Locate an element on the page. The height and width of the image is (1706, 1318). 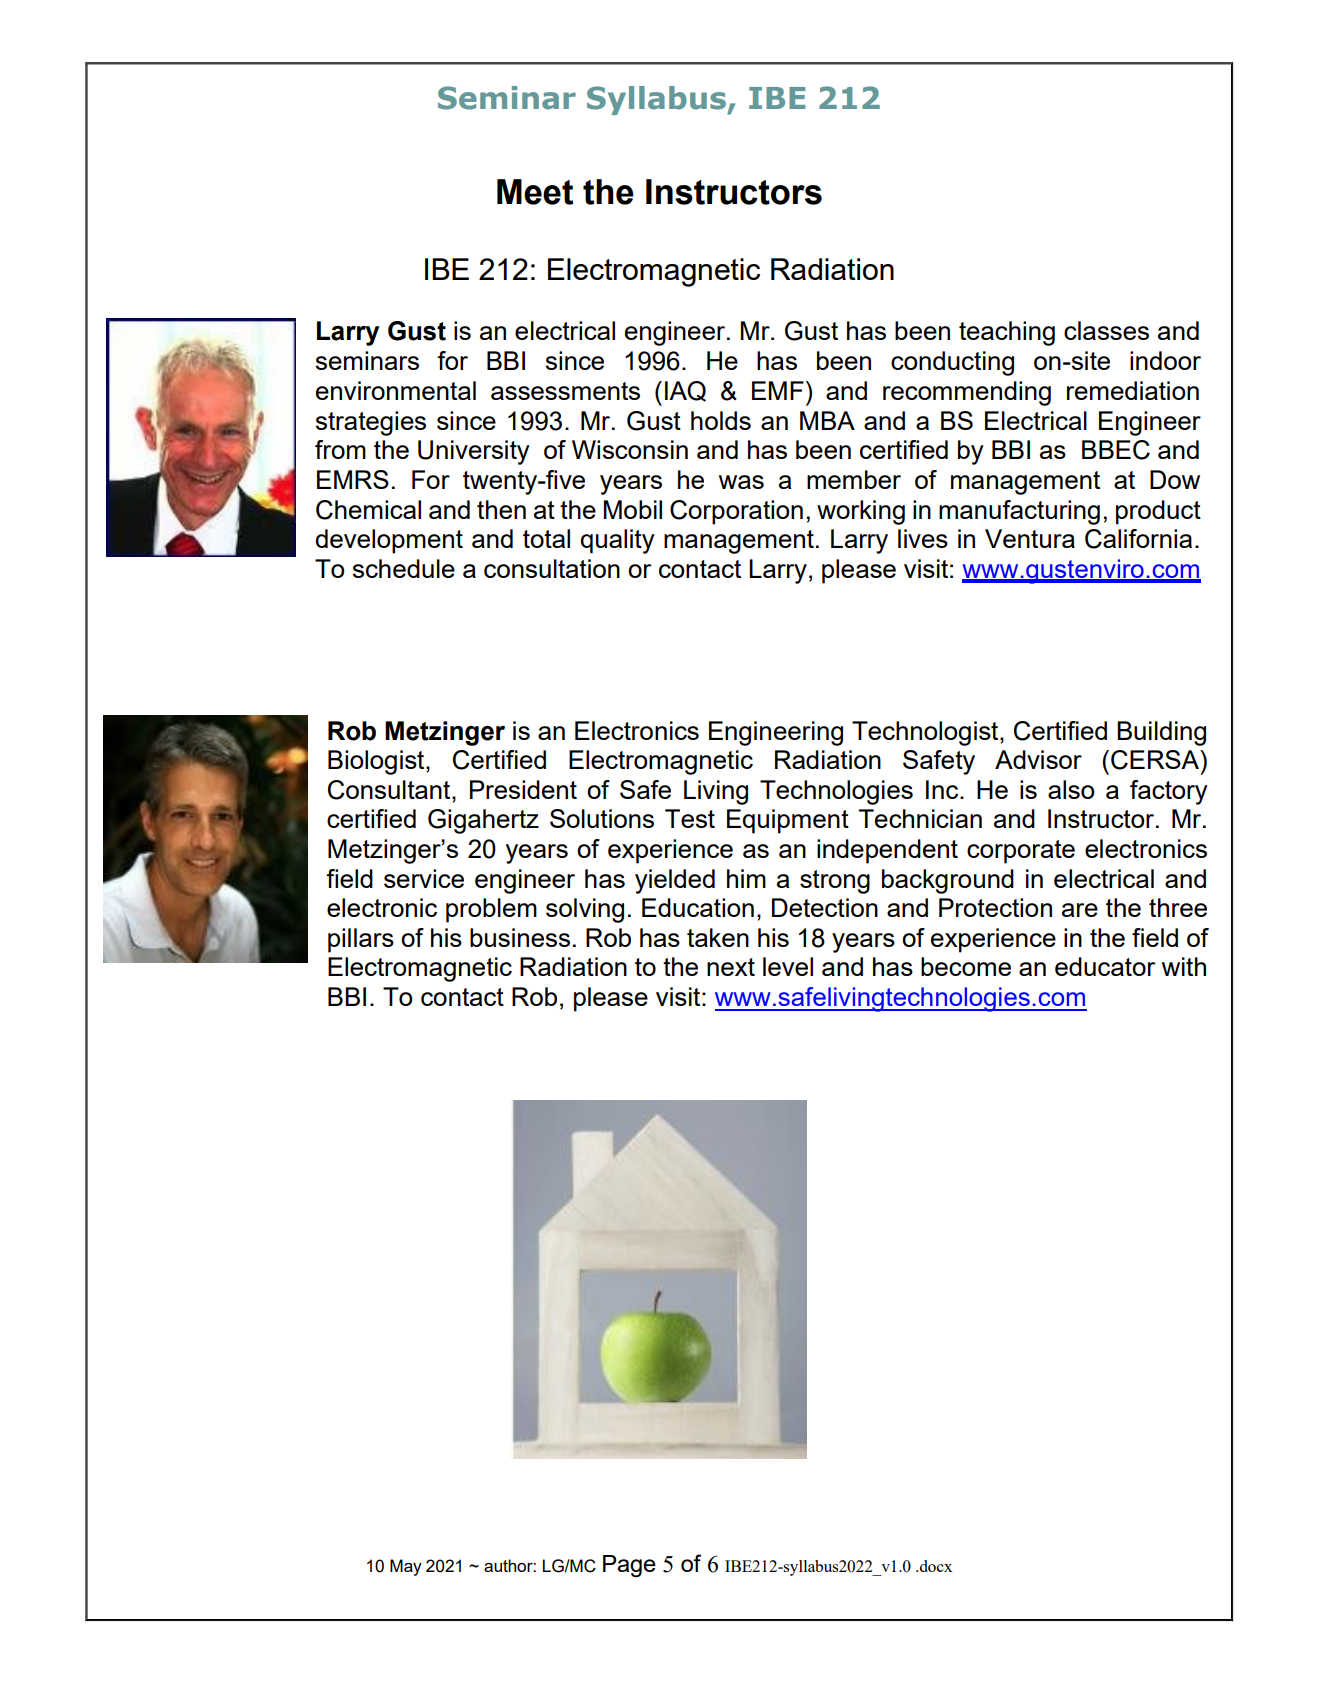
classes is located at coordinates (1106, 330).
